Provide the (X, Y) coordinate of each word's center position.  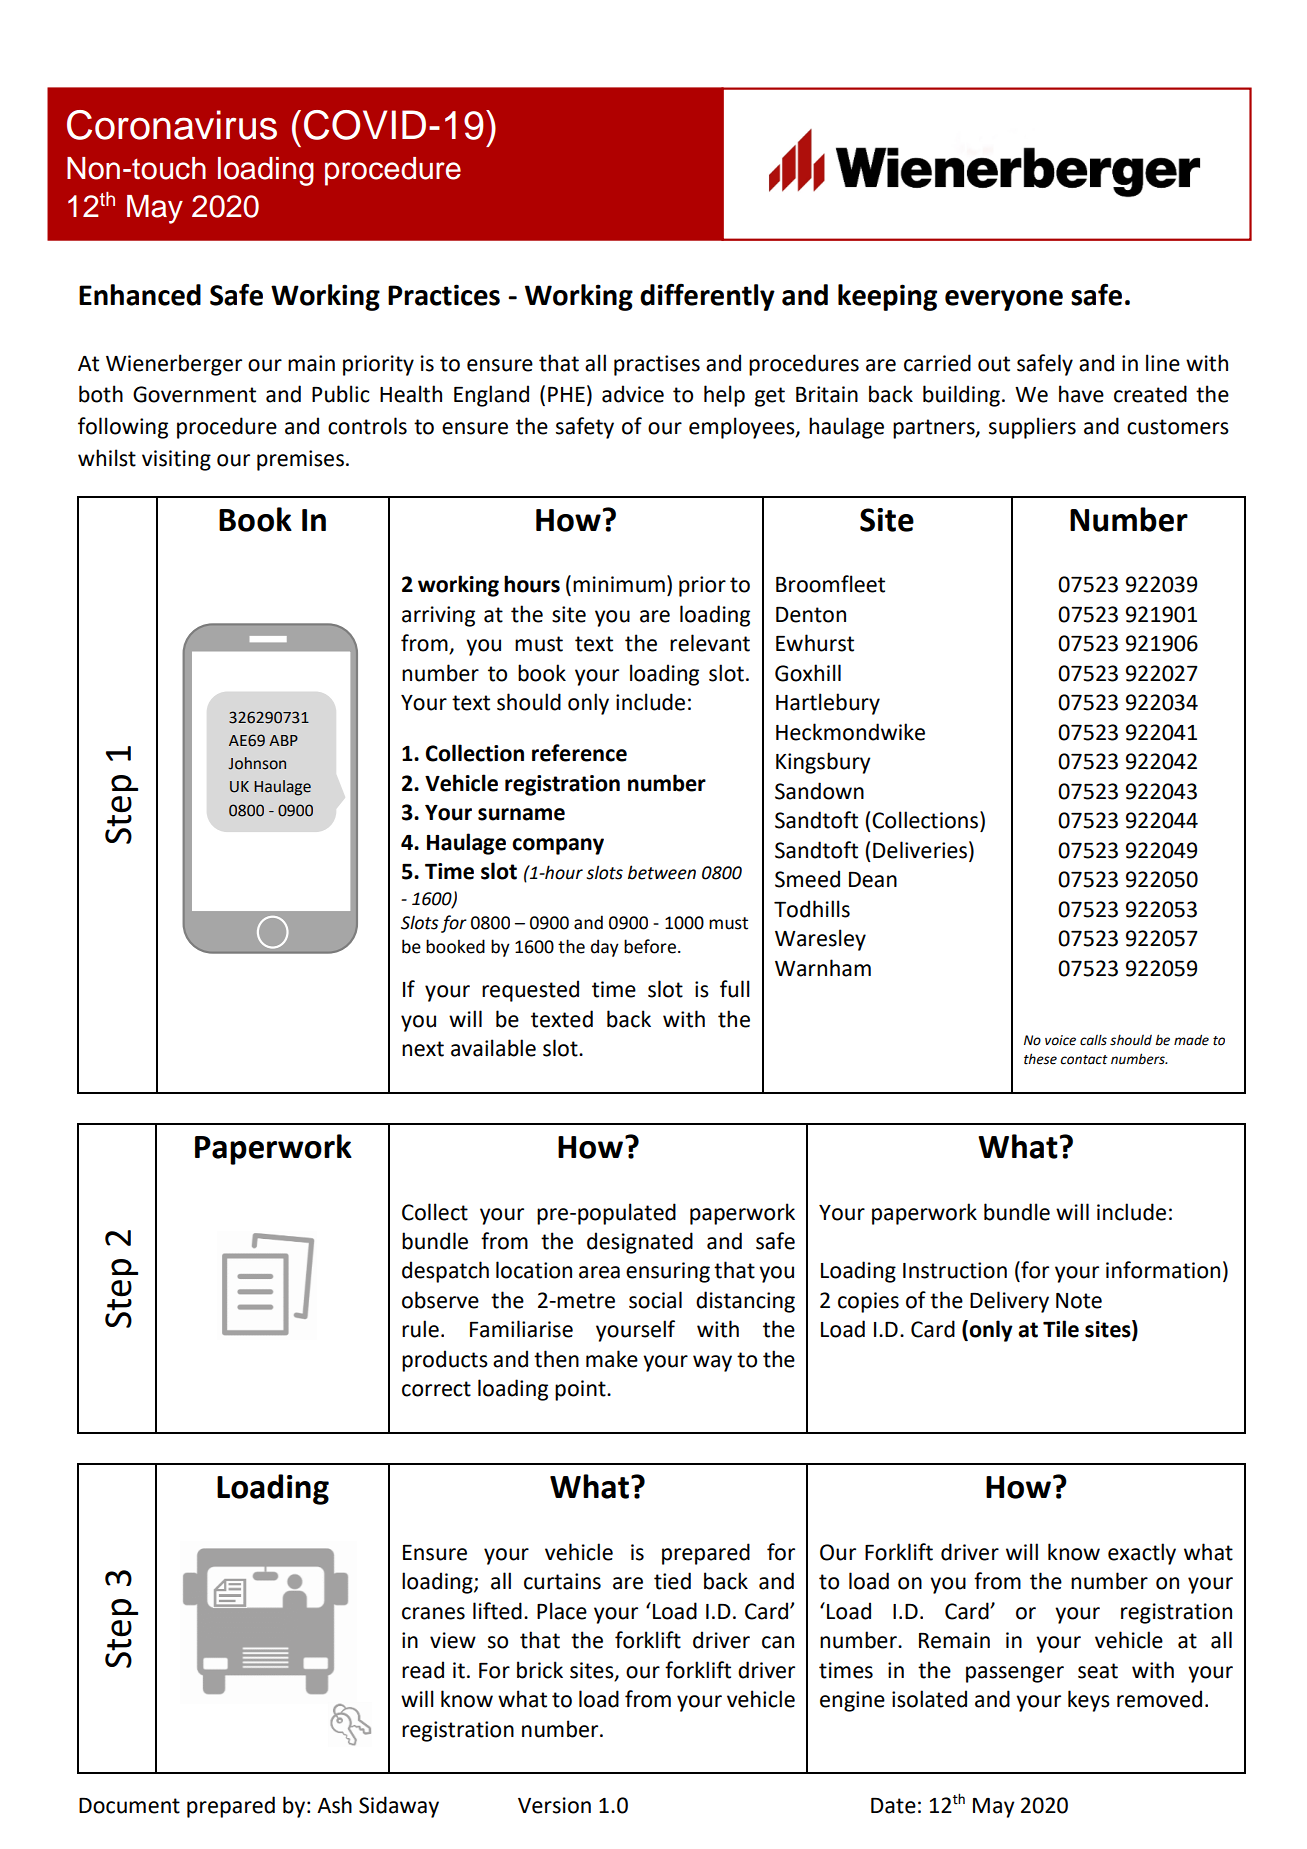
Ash (334, 1805)
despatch (445, 1272)
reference (579, 753)
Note (1079, 1301)
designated (640, 1243)
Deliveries (920, 850)
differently (707, 297)
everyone (1004, 300)
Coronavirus (172, 125)
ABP (283, 740)
